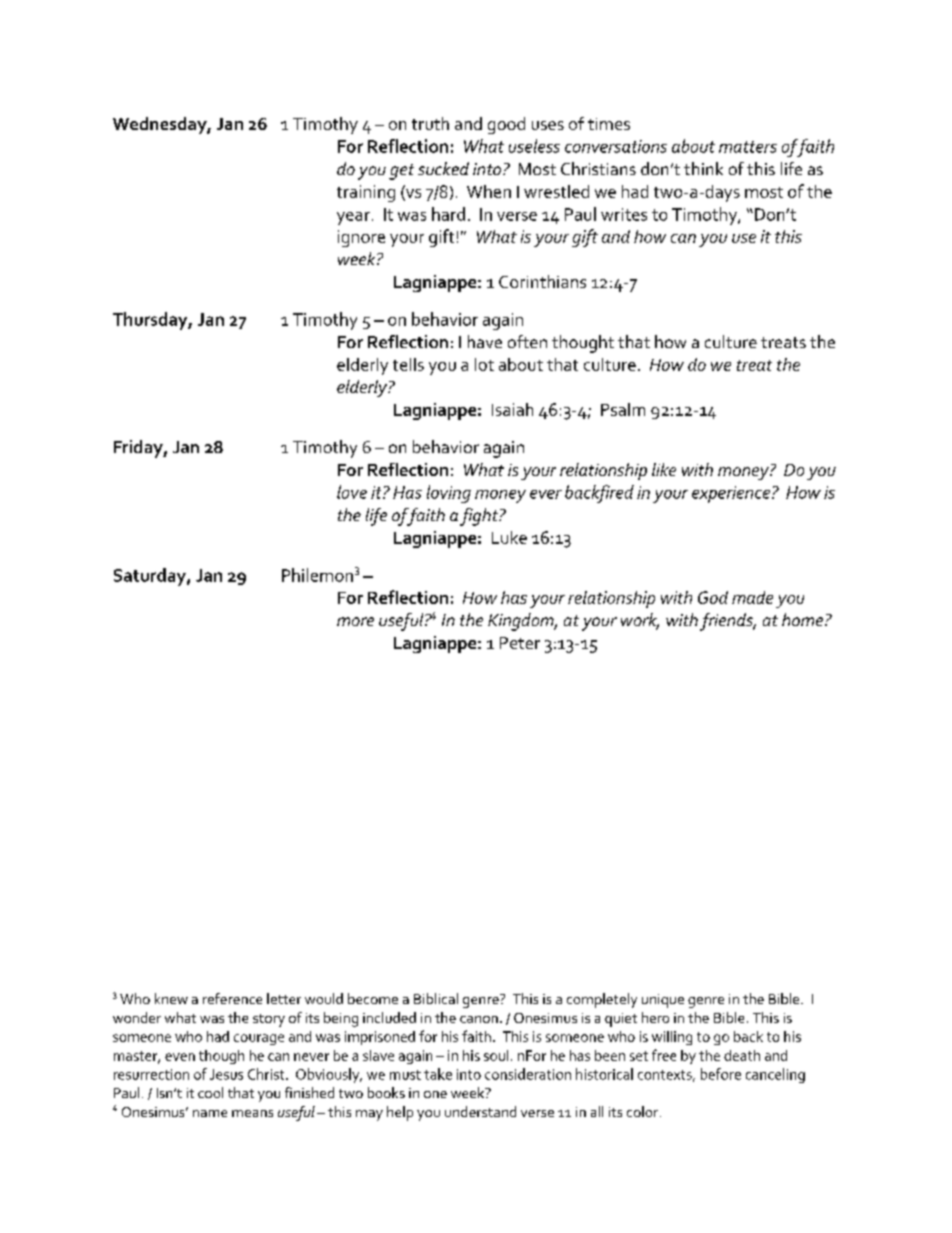 This image has width=952, height=1233. I want to click on more, so click(355, 621).
